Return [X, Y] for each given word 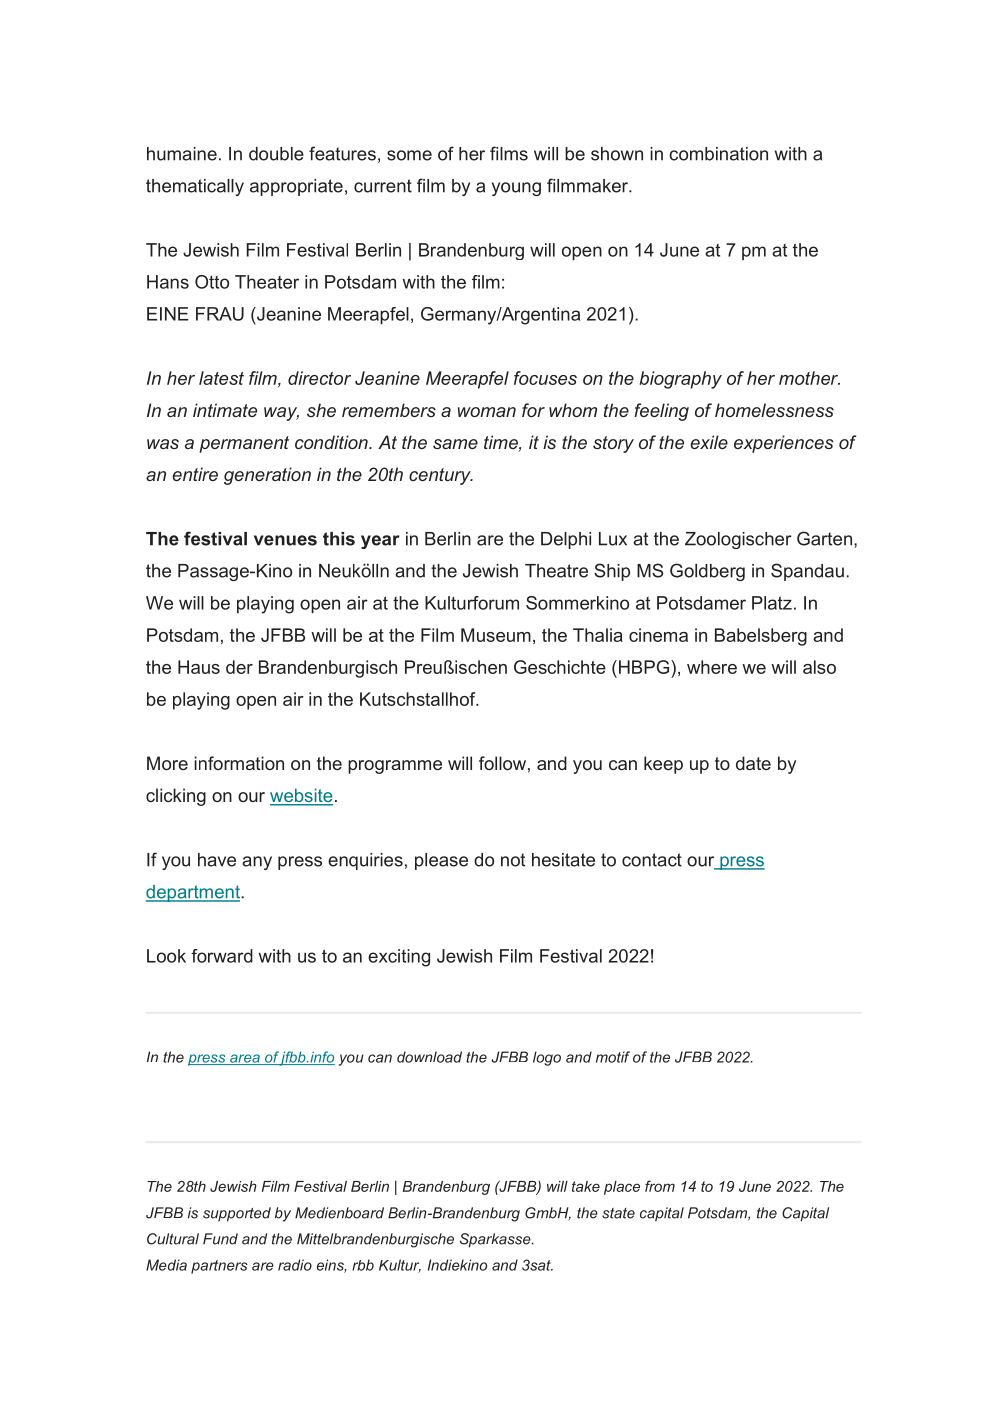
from [660, 1186]
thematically [195, 187]
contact [652, 860]
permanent [244, 444]
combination [718, 154]
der [239, 667]
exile [709, 442]
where [712, 667]
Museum [496, 635]
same [455, 444]
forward [222, 956]
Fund [220, 1239]
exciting [399, 958]
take [586, 1186]
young [516, 189]
